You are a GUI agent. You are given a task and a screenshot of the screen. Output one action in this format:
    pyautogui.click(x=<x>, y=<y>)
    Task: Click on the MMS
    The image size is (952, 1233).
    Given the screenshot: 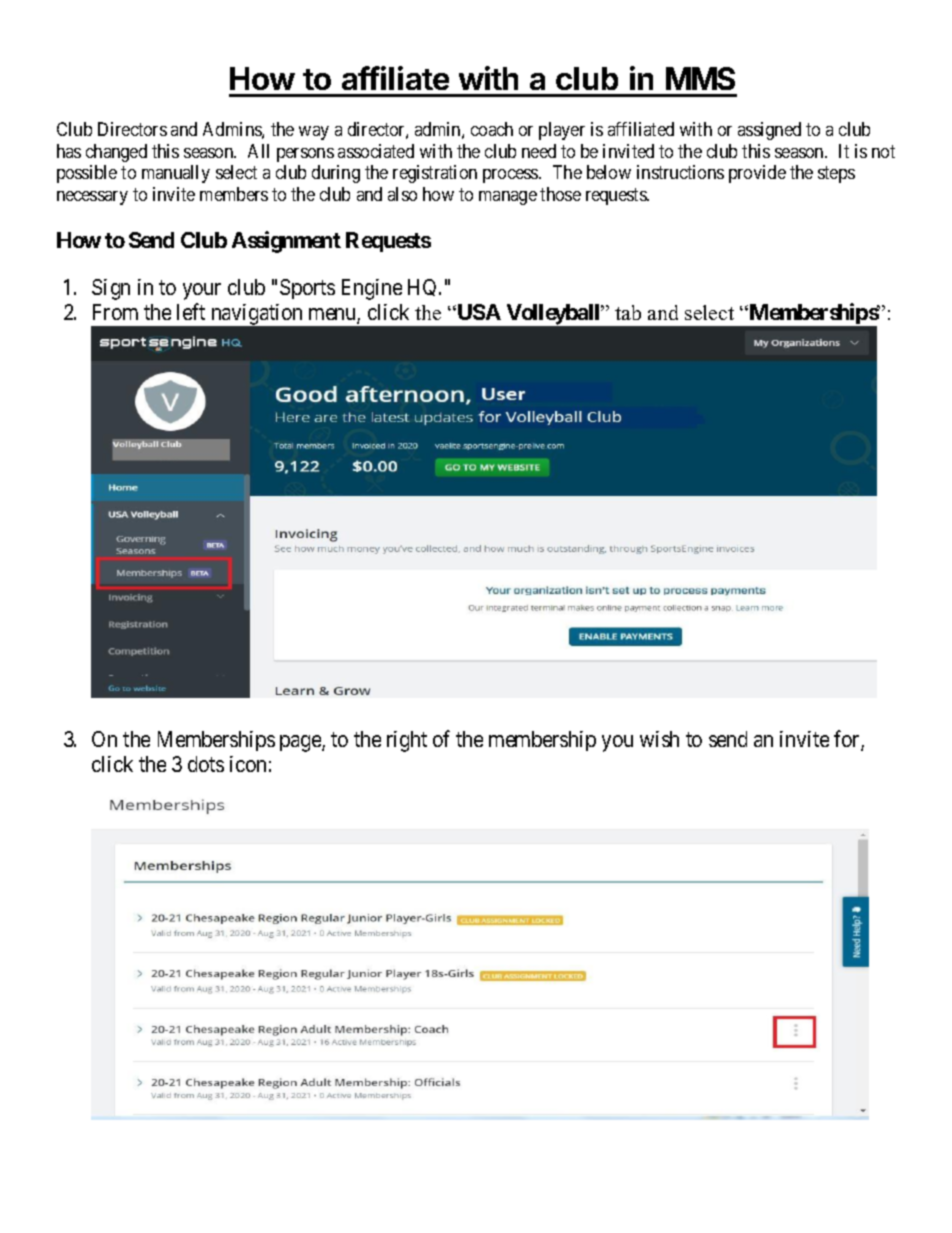 What is the action you would take?
    pyautogui.click(x=700, y=78)
